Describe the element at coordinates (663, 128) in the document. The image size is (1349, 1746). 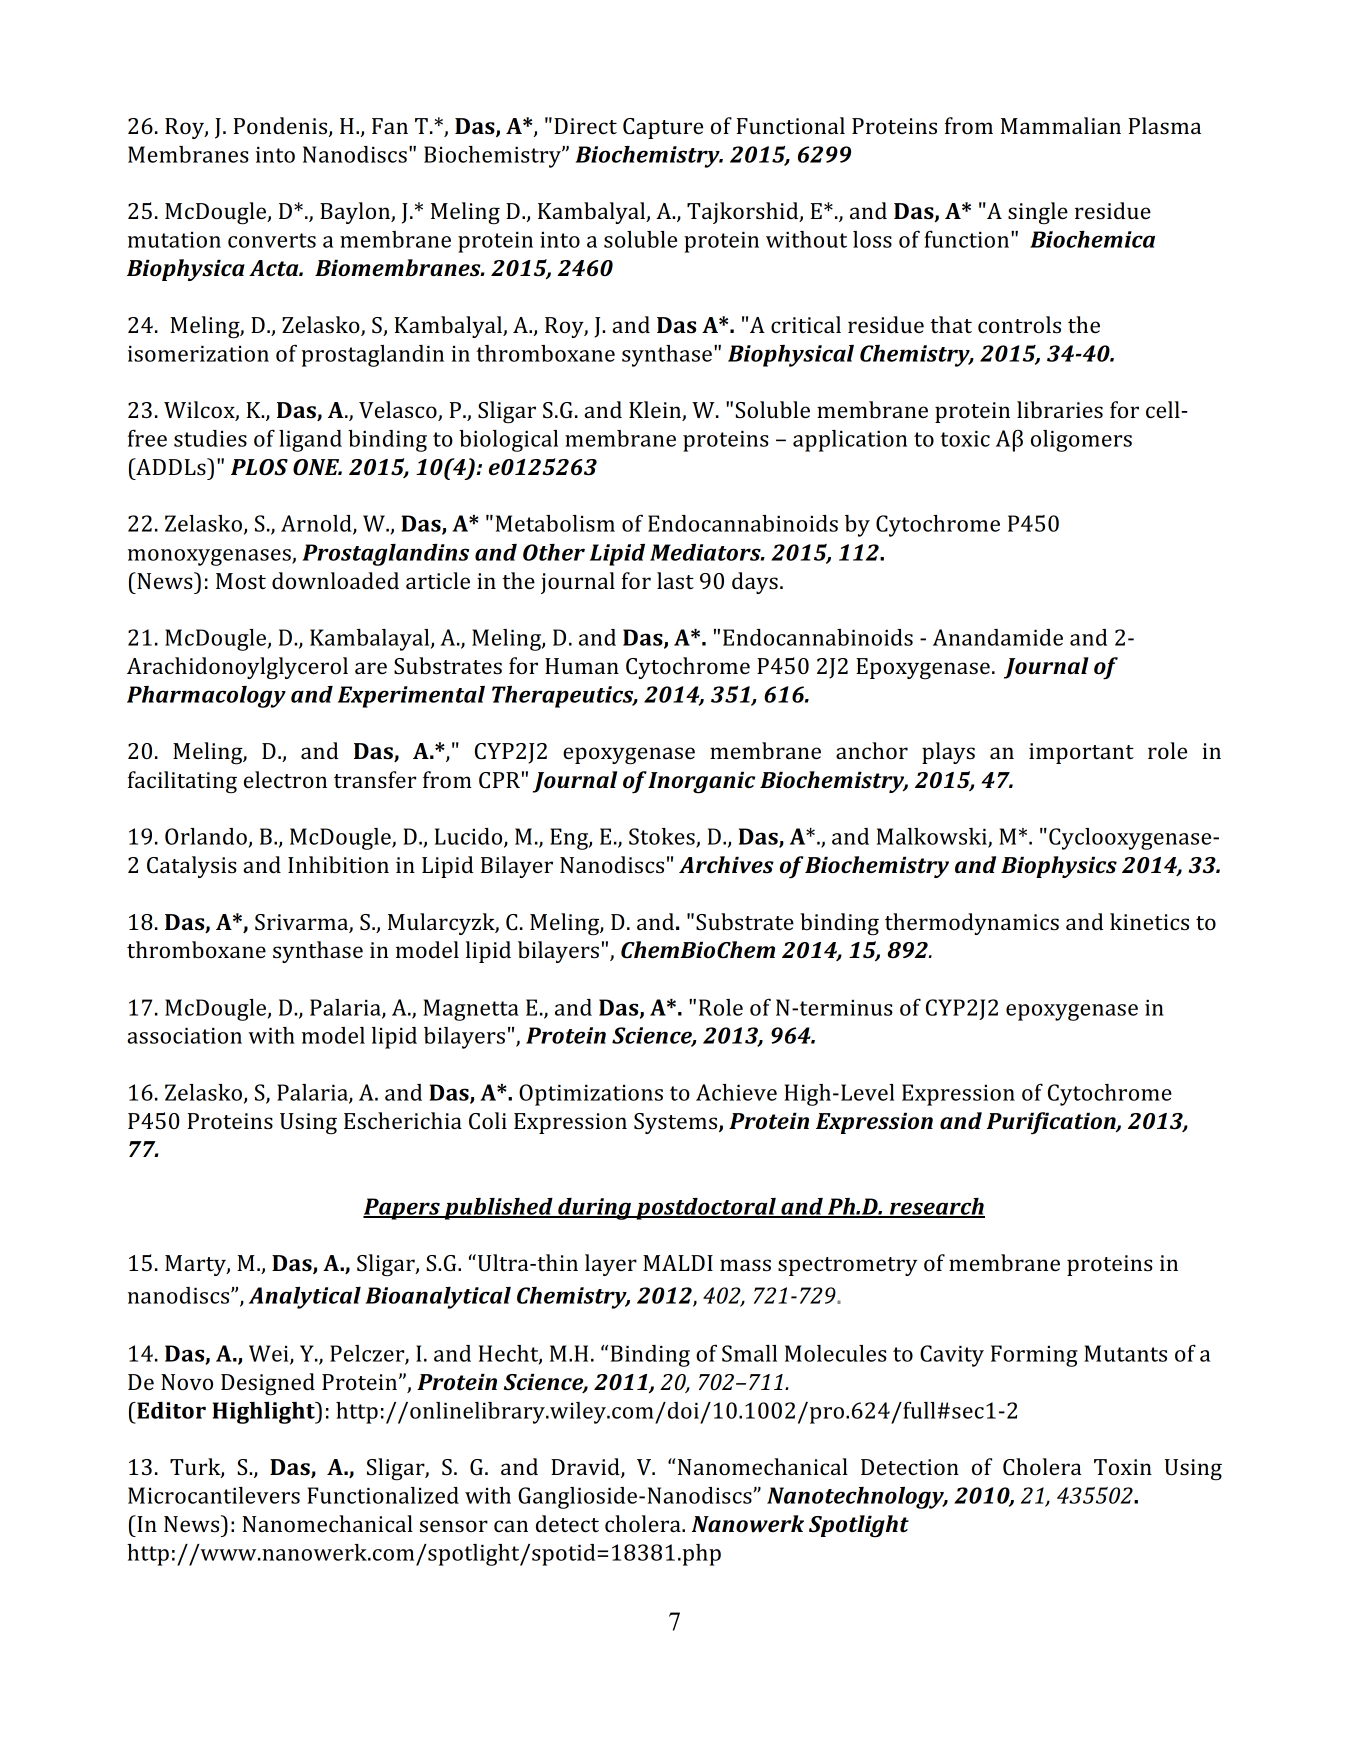
I see `Capture` at that location.
